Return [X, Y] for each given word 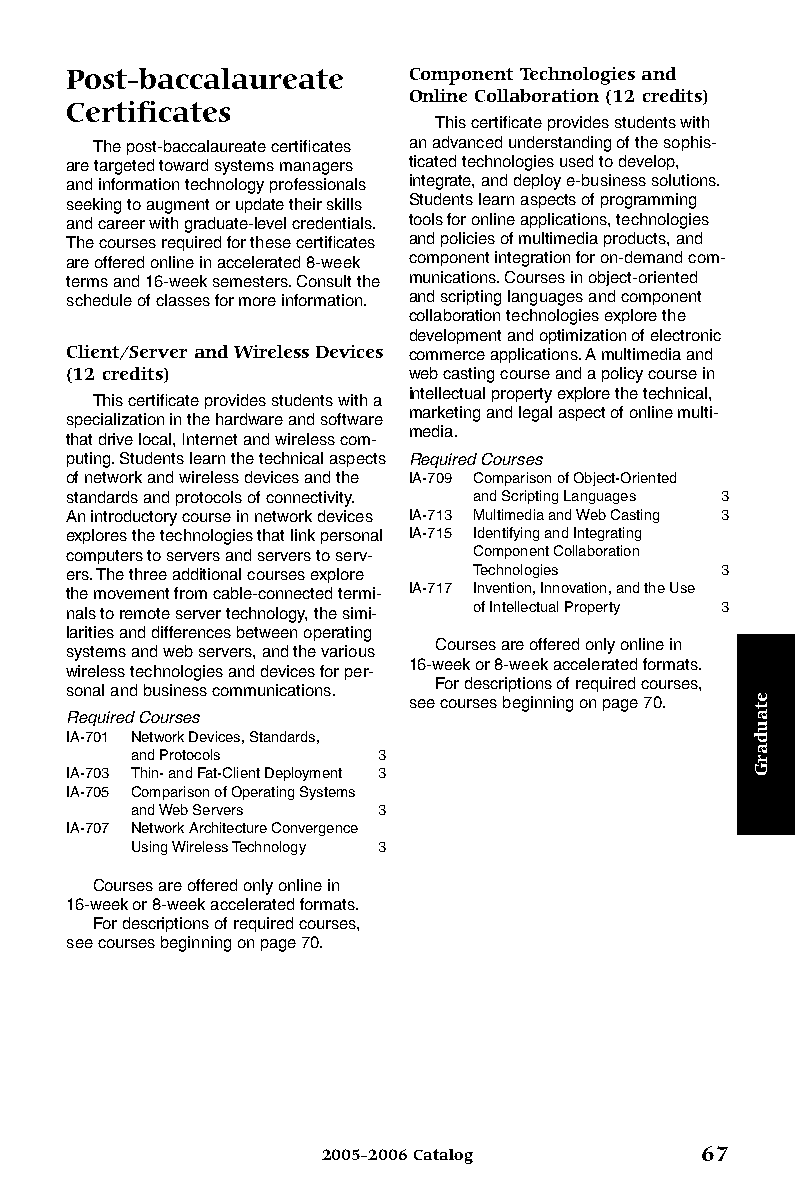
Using [149, 848]
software [352, 419]
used [576, 161]
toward [183, 165]
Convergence [315, 829]
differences [191, 632]
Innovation [573, 587]
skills [344, 204]
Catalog [443, 1156]
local [156, 439]
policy [622, 375]
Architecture [228, 827]
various [348, 651]
